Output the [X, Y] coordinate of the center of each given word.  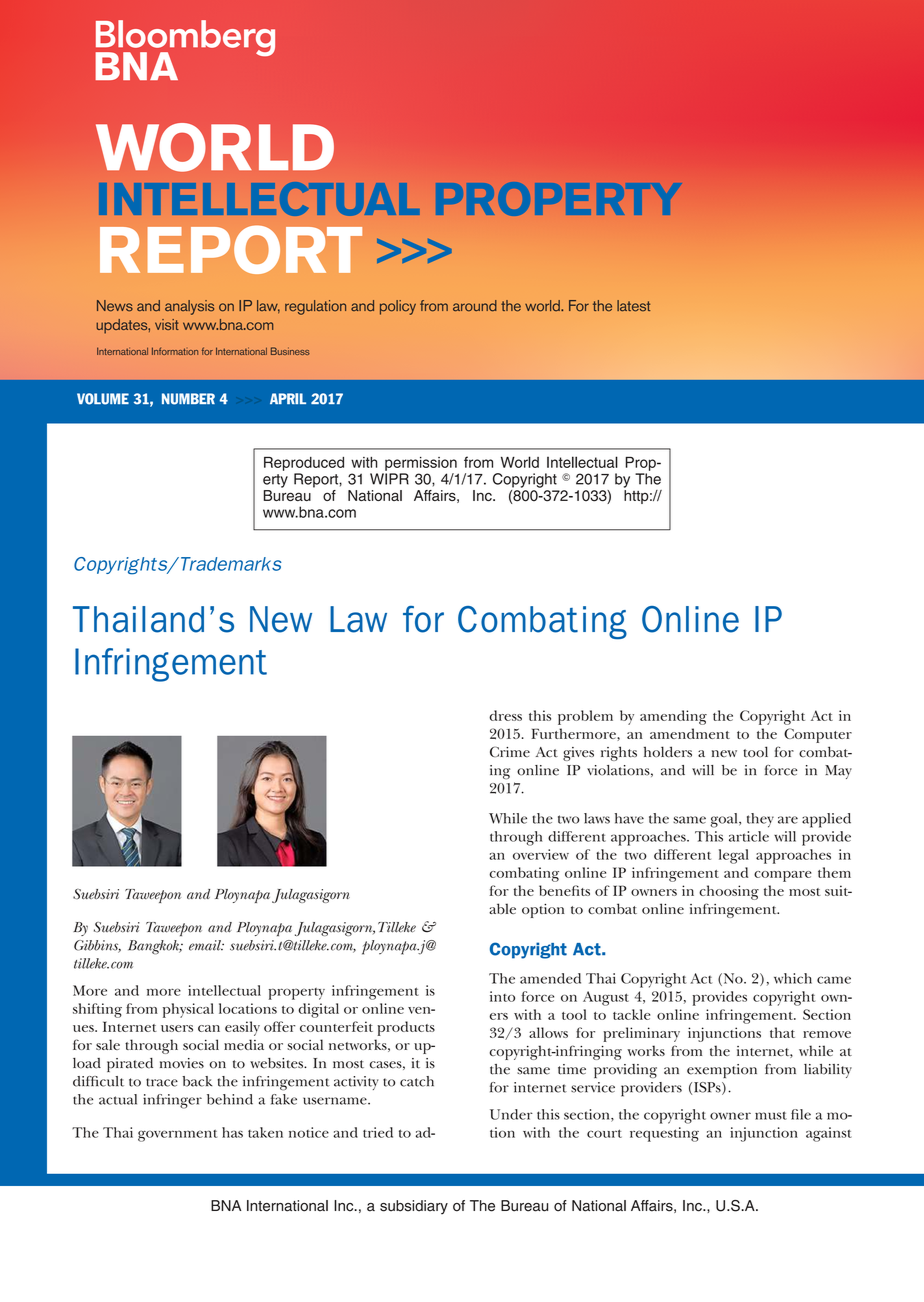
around [475, 306]
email [206, 945]
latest [633, 306]
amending [673, 717]
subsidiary [414, 1207]
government [177, 1136]
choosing [729, 892]
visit [167, 324]
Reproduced [304, 464]
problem [585, 717]
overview [541, 854]
